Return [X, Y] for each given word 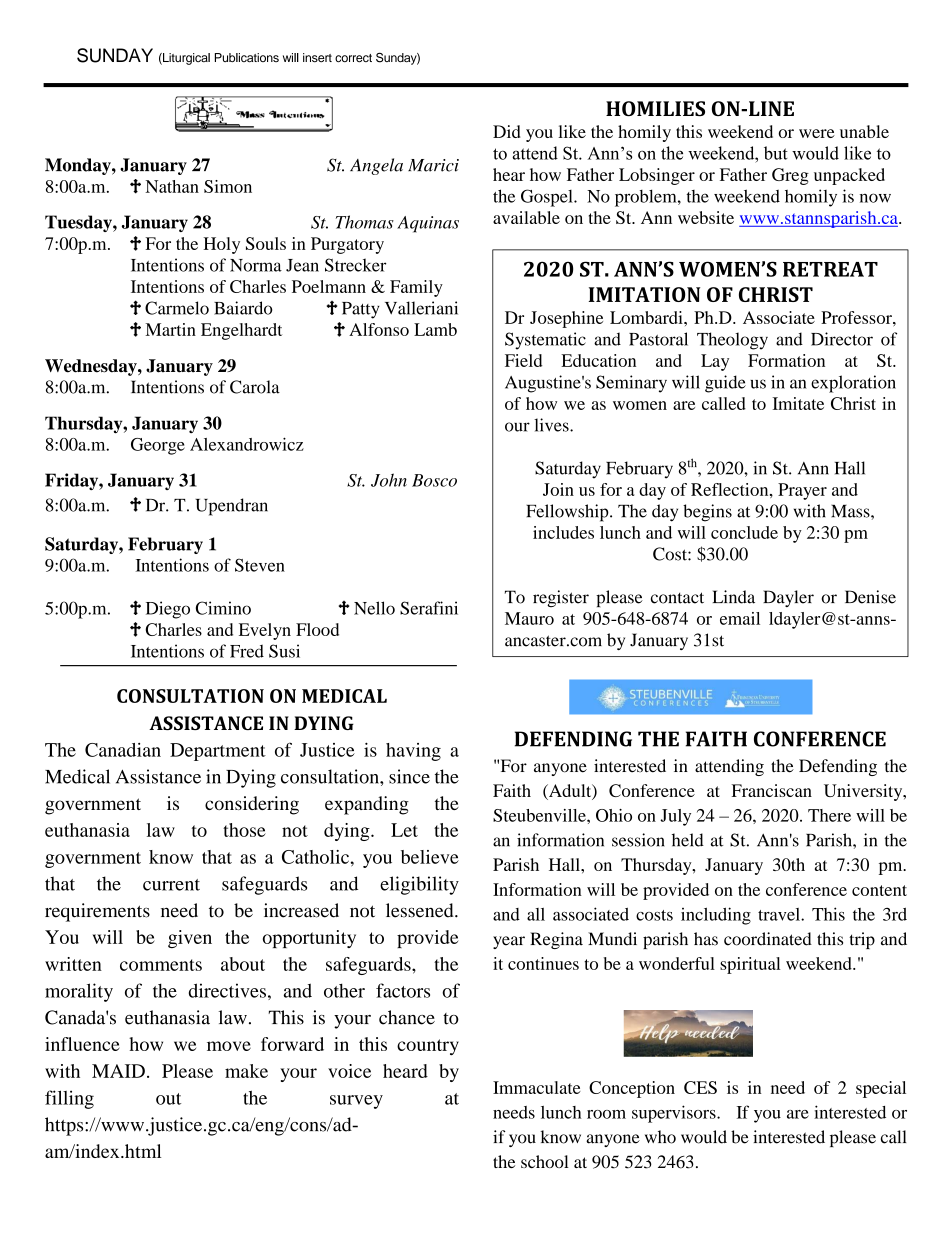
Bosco [434, 480]
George [158, 446]
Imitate [798, 403]
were [817, 133]
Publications [247, 58]
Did [506, 131]
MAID [118, 1071]
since [409, 776]
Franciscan [771, 790]
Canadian [123, 750]
